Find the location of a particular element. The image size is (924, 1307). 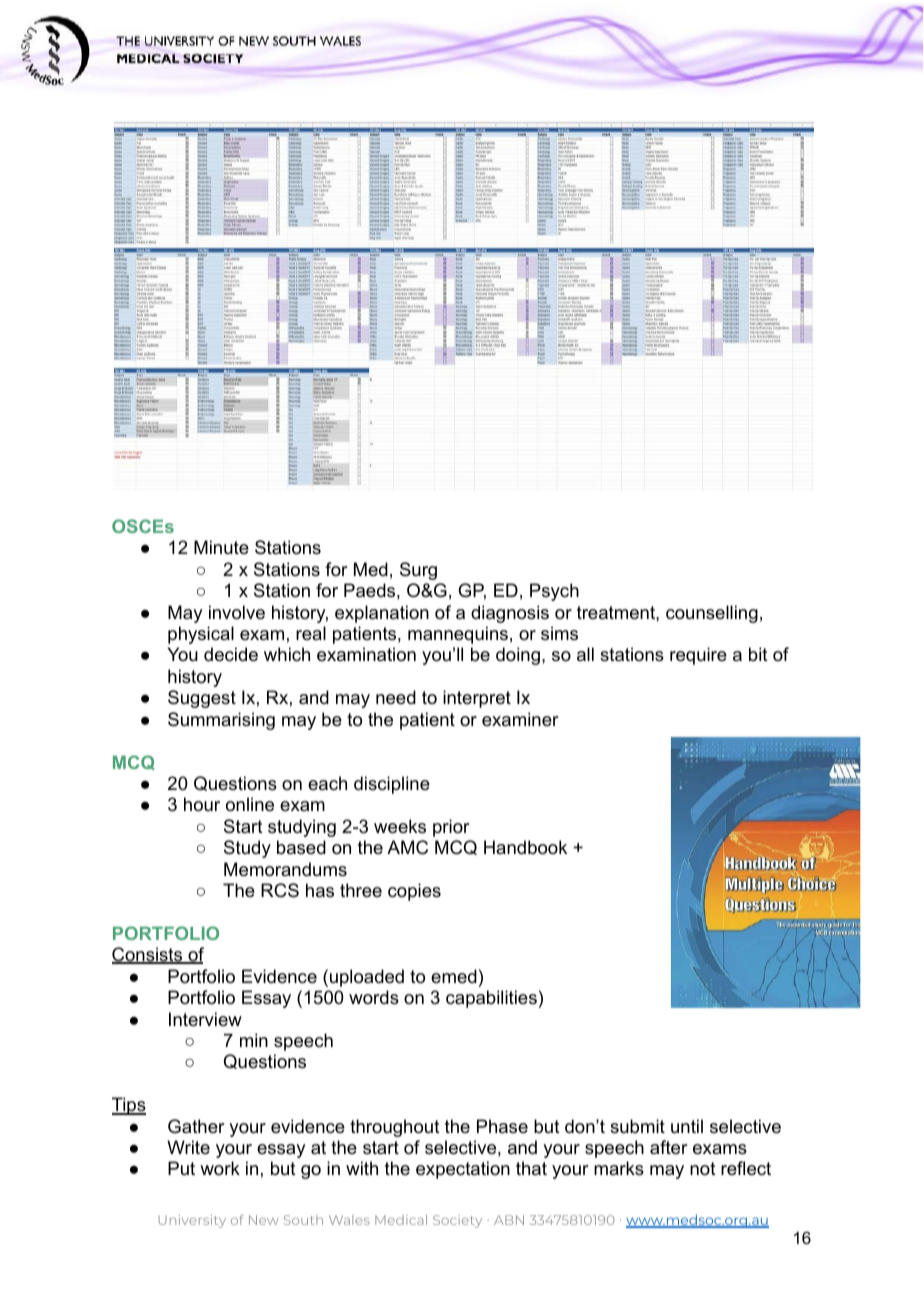

Surg is located at coordinates (418, 571).
